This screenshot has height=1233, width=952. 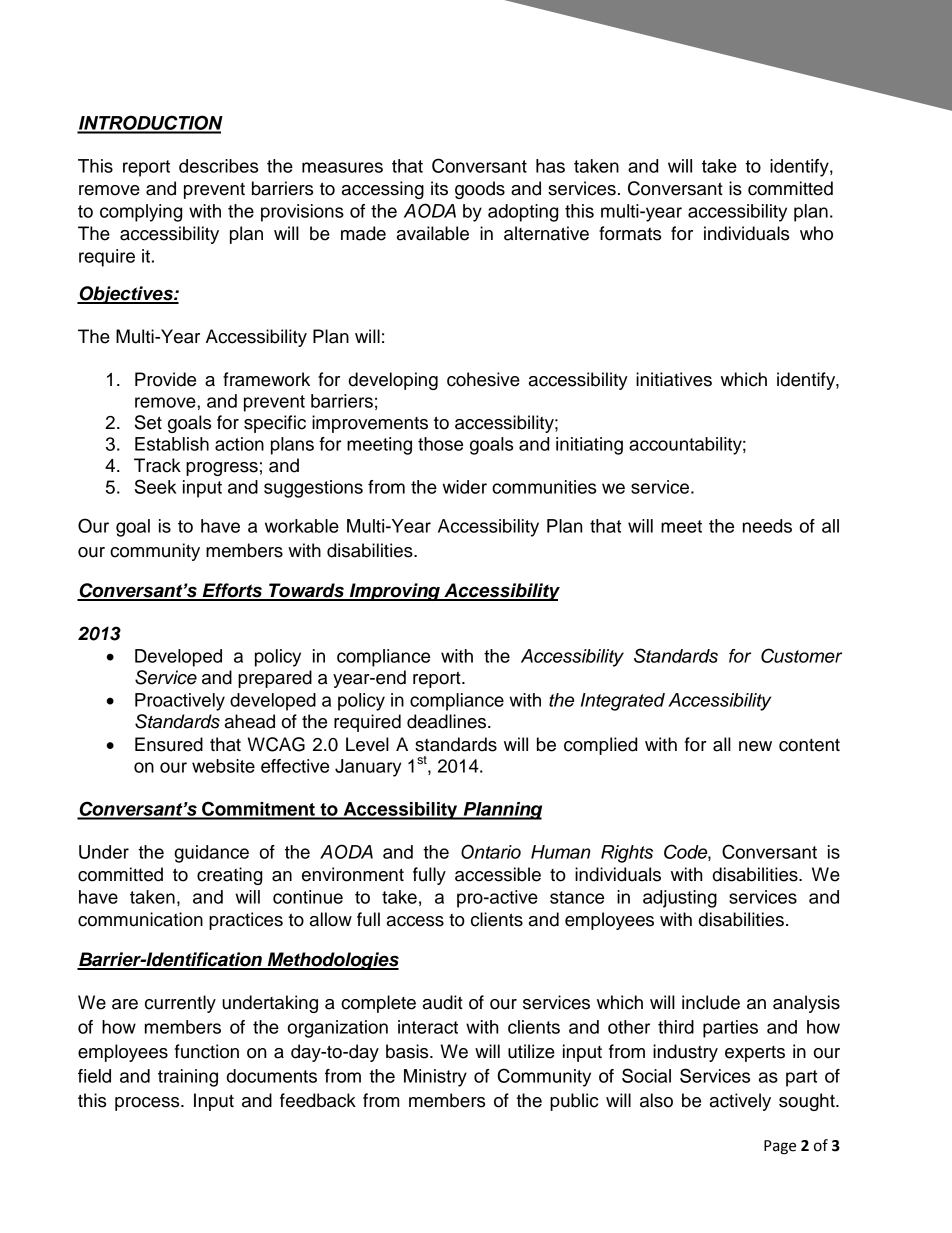 What do you see at coordinates (141, 213) in the screenshot?
I see `complying` at bounding box center [141, 213].
